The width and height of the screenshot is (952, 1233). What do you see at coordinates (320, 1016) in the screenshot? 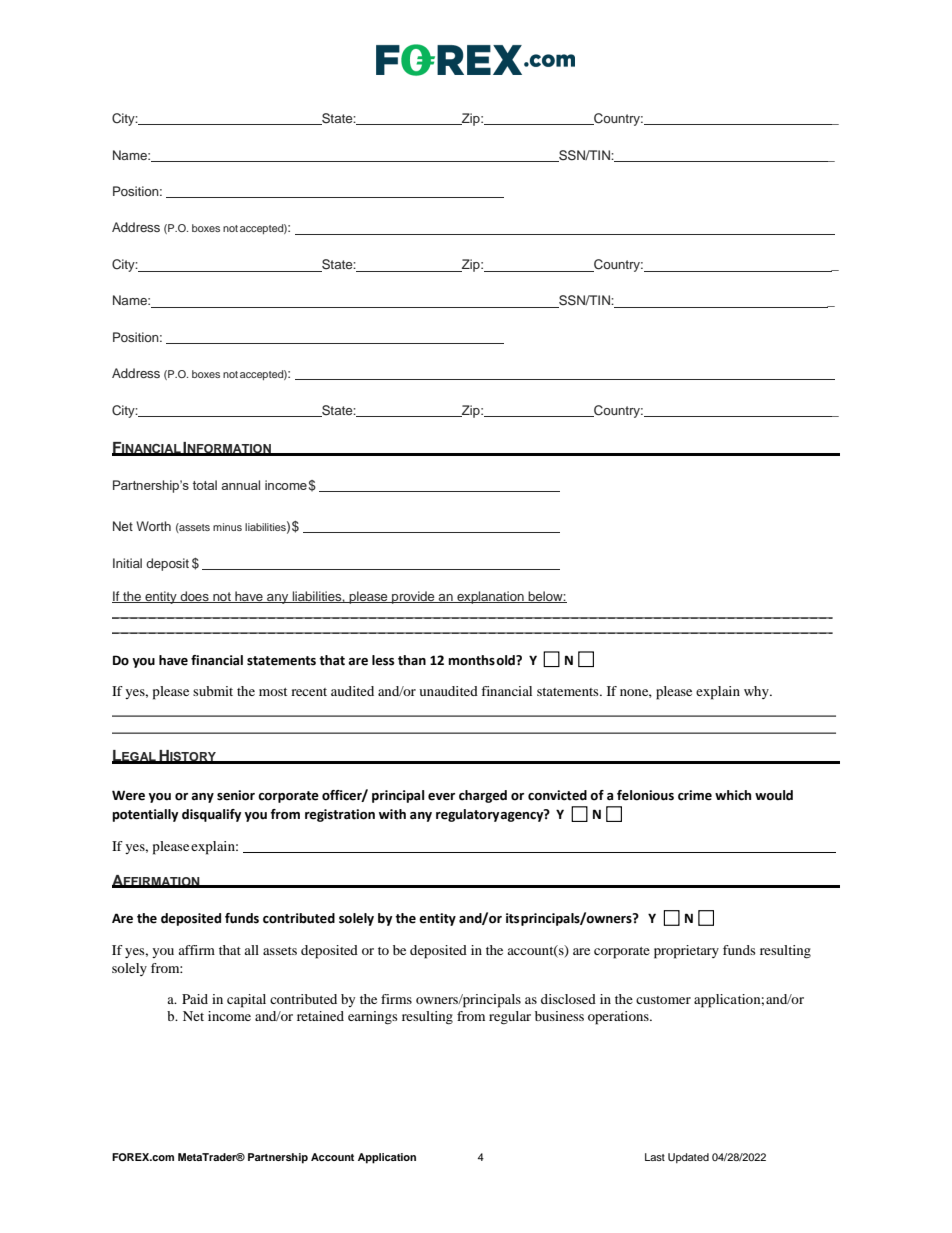
I see `retained` at bounding box center [320, 1016].
